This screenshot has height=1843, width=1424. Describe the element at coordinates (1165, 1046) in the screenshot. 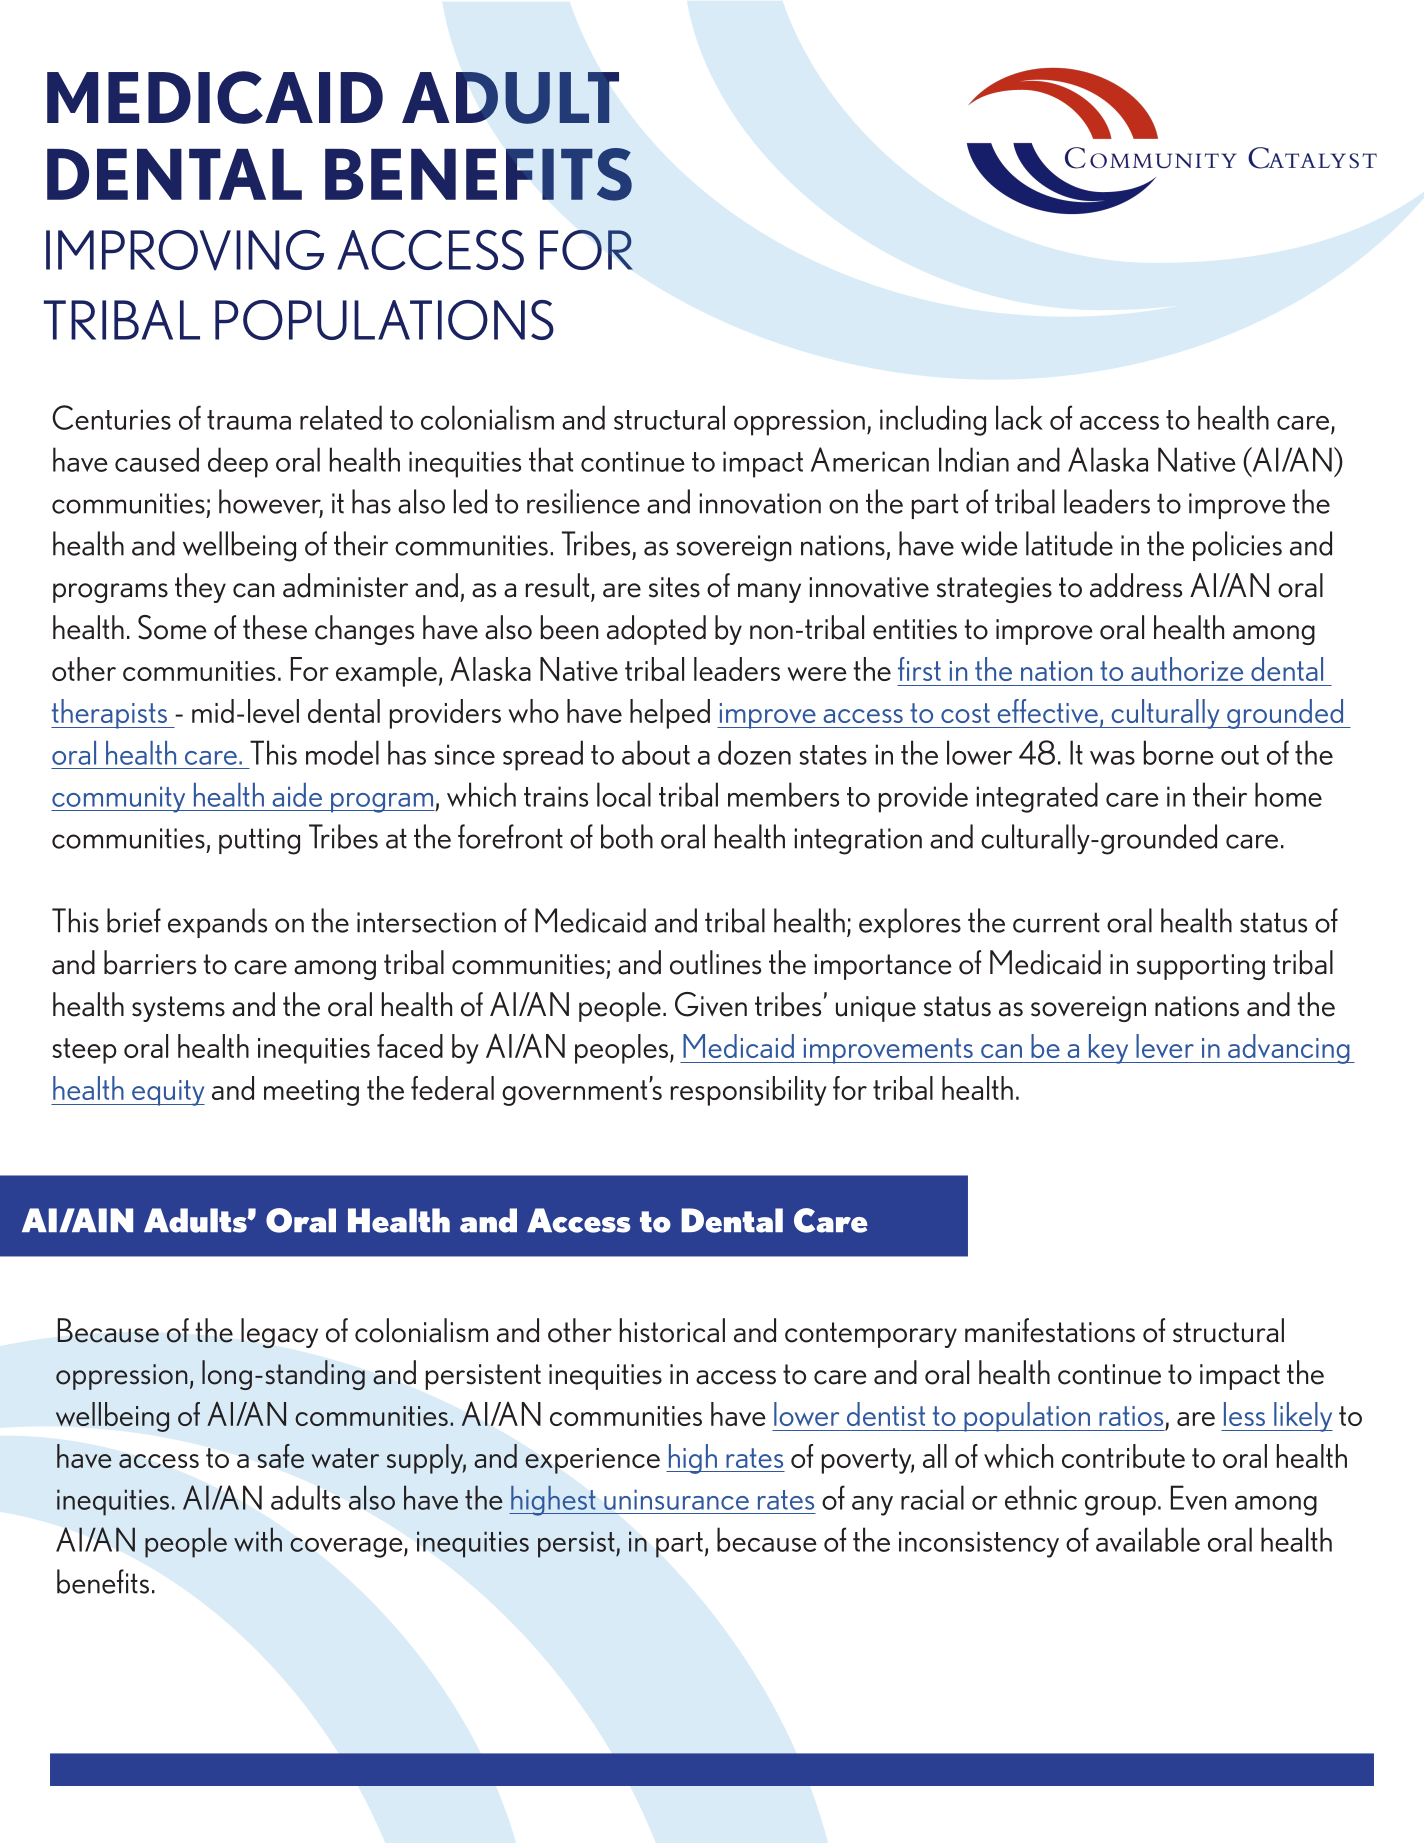

I see `lever` at that location.
